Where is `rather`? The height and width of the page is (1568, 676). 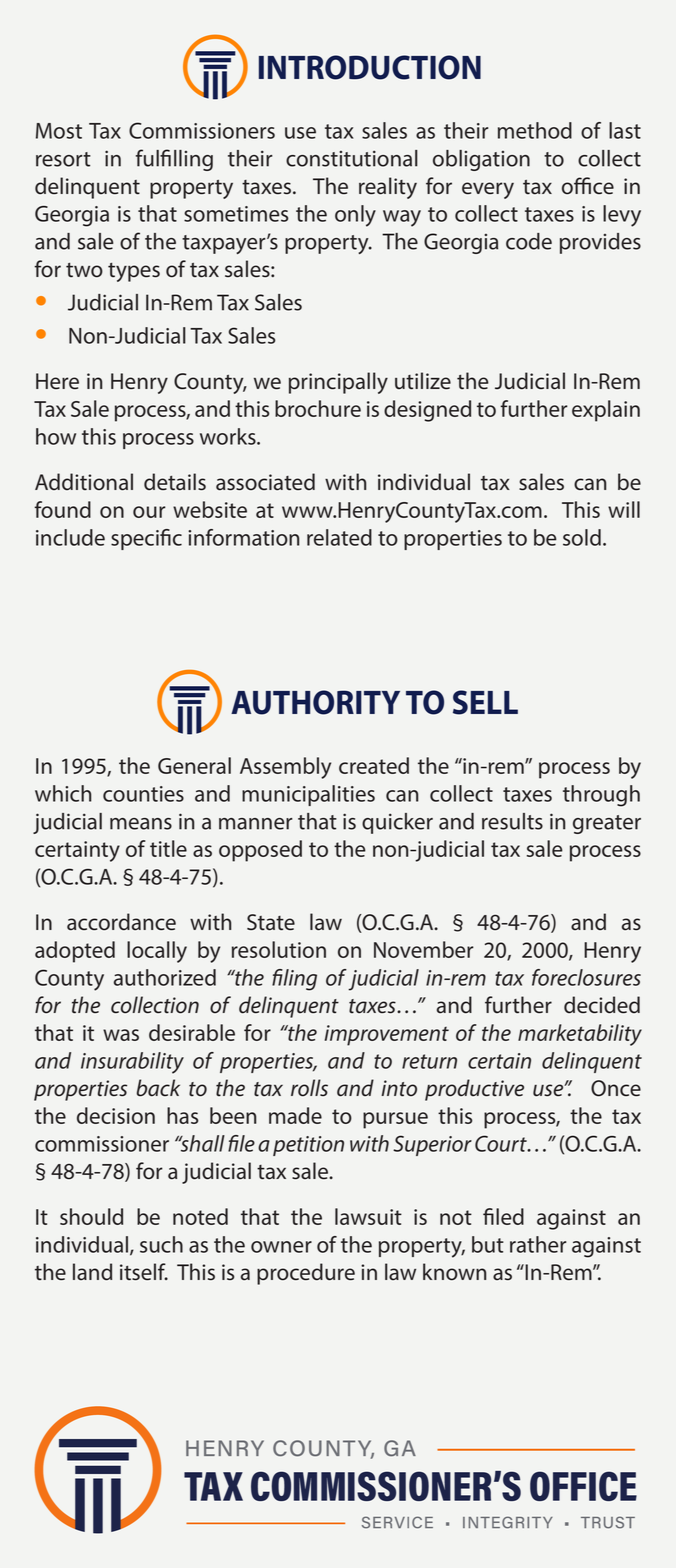
rather is located at coordinates (538, 1244).
